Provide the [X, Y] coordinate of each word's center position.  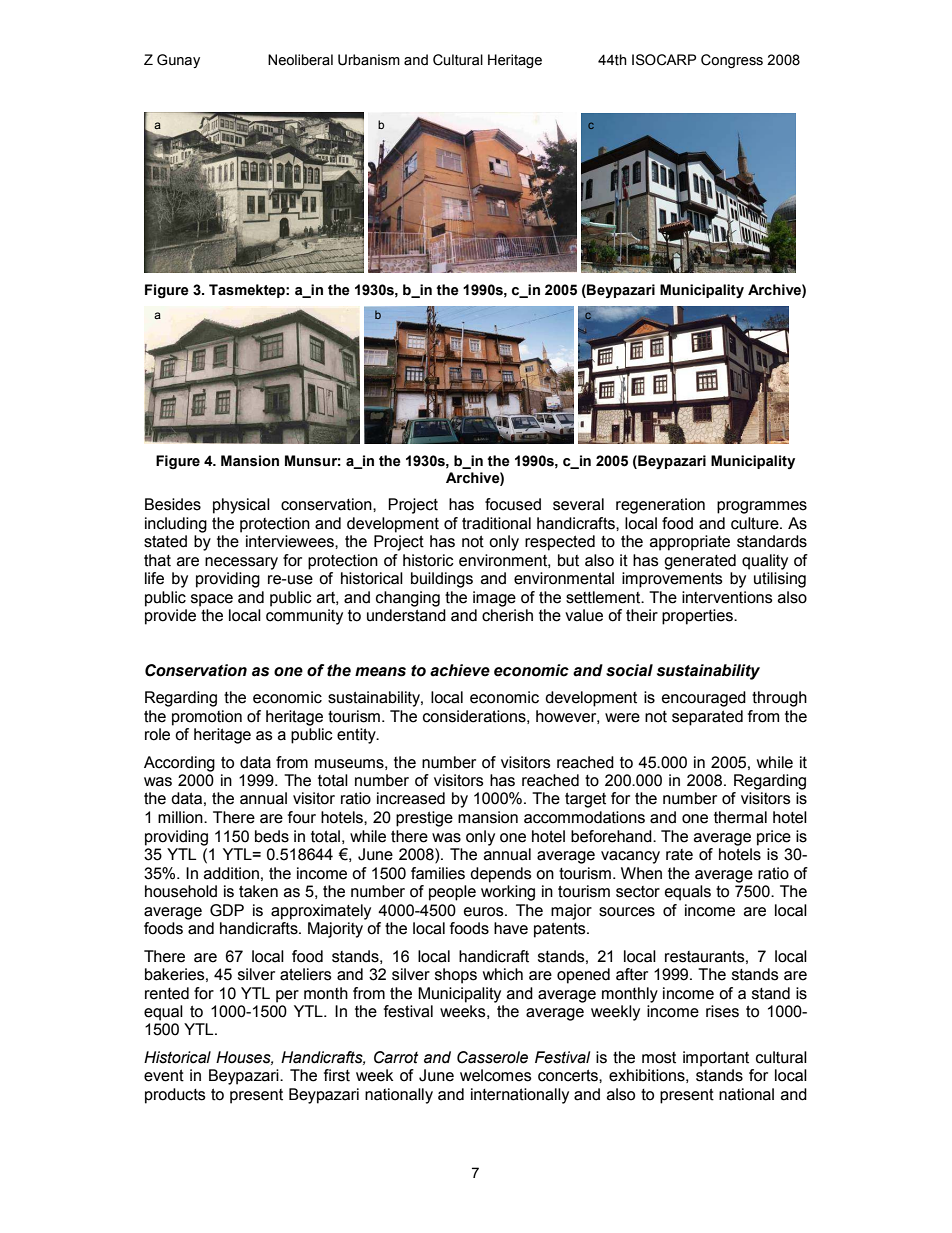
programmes [762, 507]
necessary [241, 563]
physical [241, 506]
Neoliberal [300, 60]
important [716, 1059]
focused [513, 504]
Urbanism [369, 60]
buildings [442, 580]
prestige [424, 819]
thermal [740, 817]
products [175, 1096]
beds [272, 836]
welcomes [496, 1075]
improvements [672, 580]
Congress [732, 61]
